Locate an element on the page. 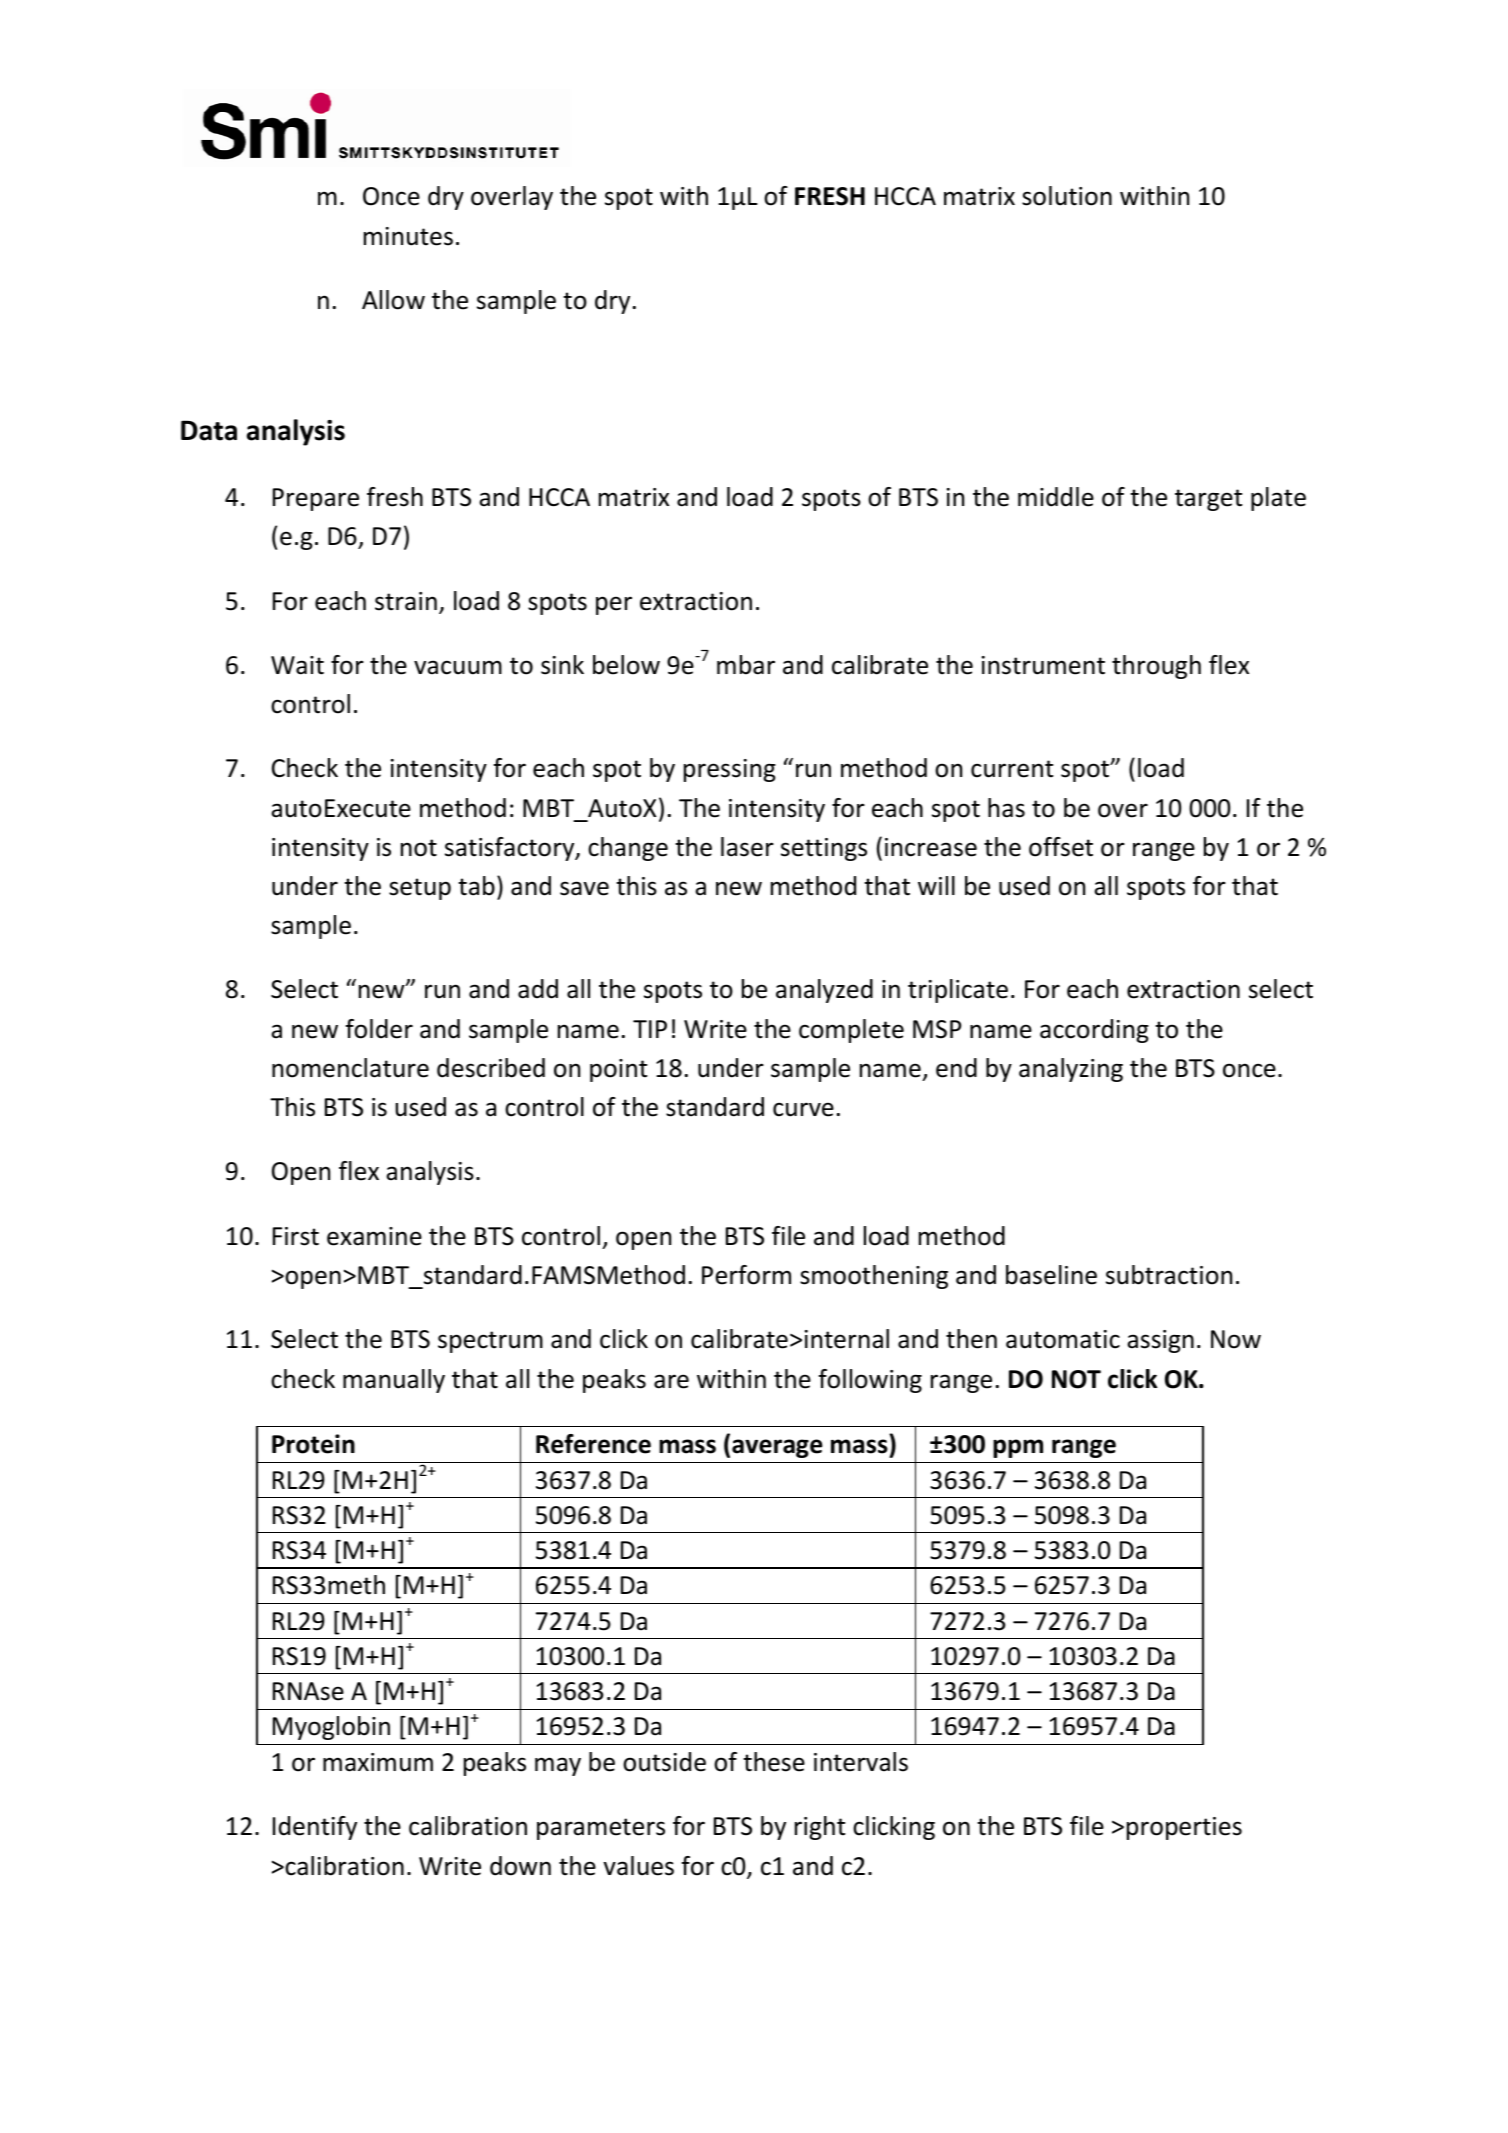  examine is located at coordinates (374, 1236).
